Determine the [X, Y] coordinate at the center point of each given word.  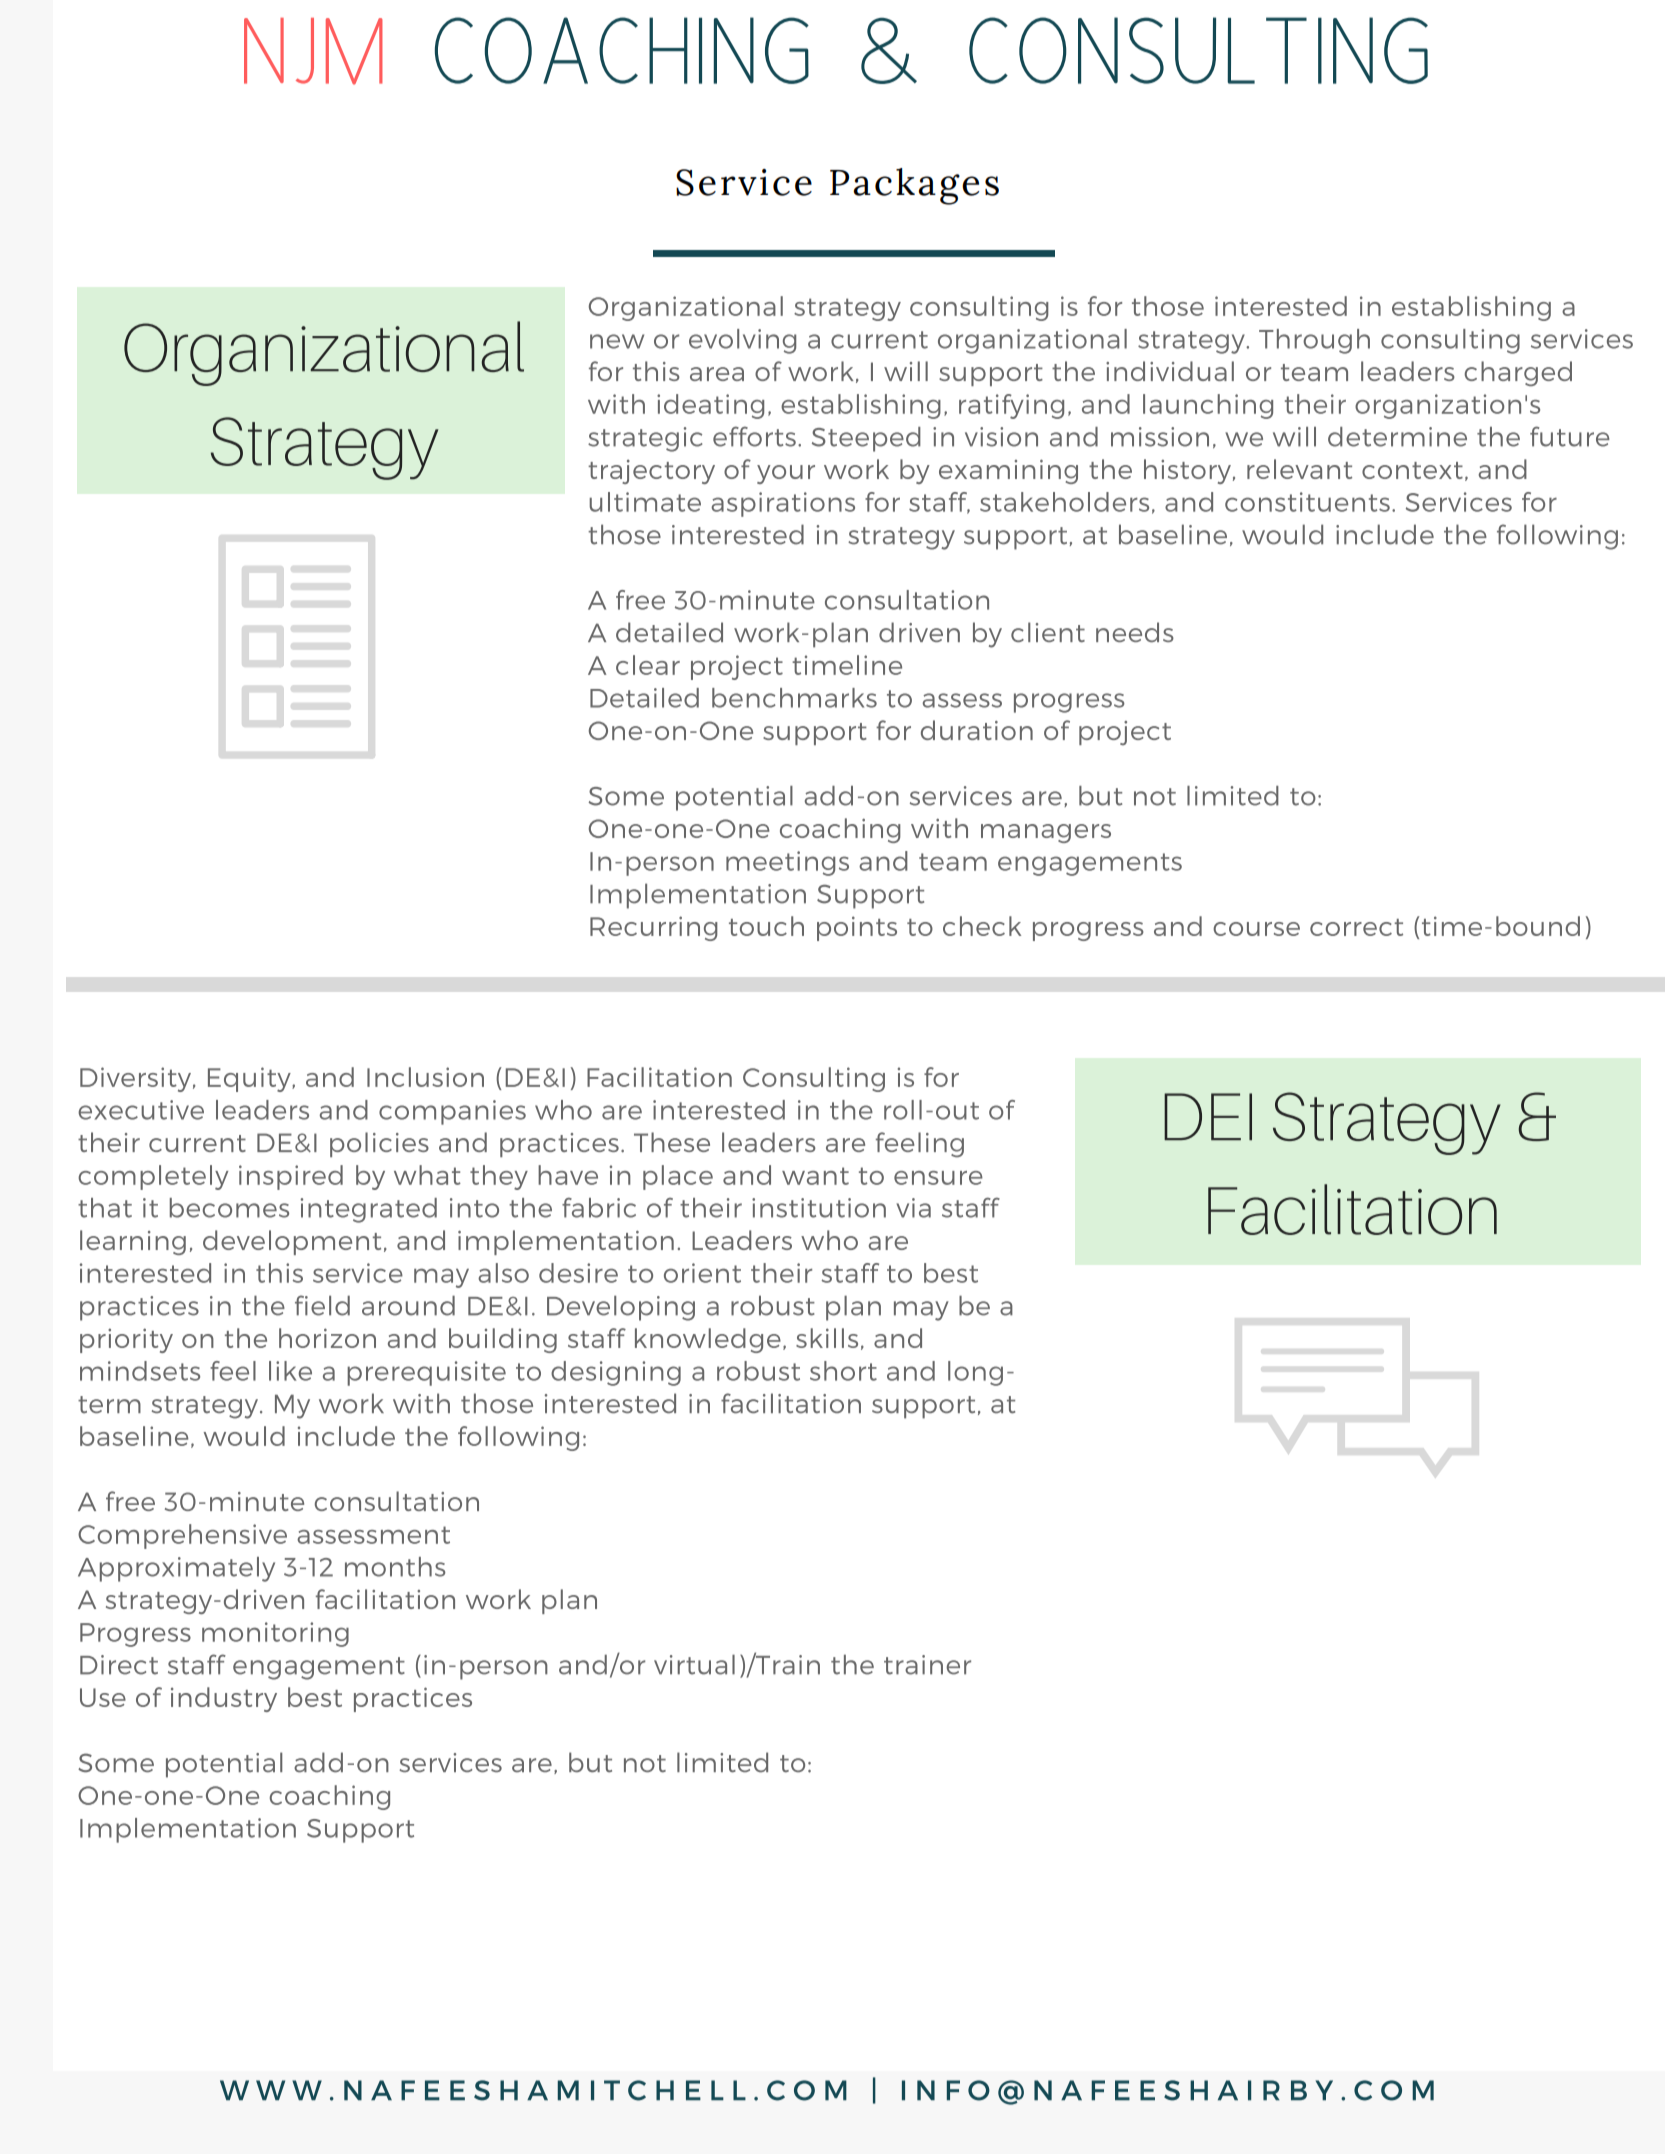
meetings [787, 863]
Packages [914, 186]
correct [1356, 927]
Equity [250, 1079]
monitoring [275, 1634]
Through [1314, 341]
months [395, 1567]
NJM [313, 51]
